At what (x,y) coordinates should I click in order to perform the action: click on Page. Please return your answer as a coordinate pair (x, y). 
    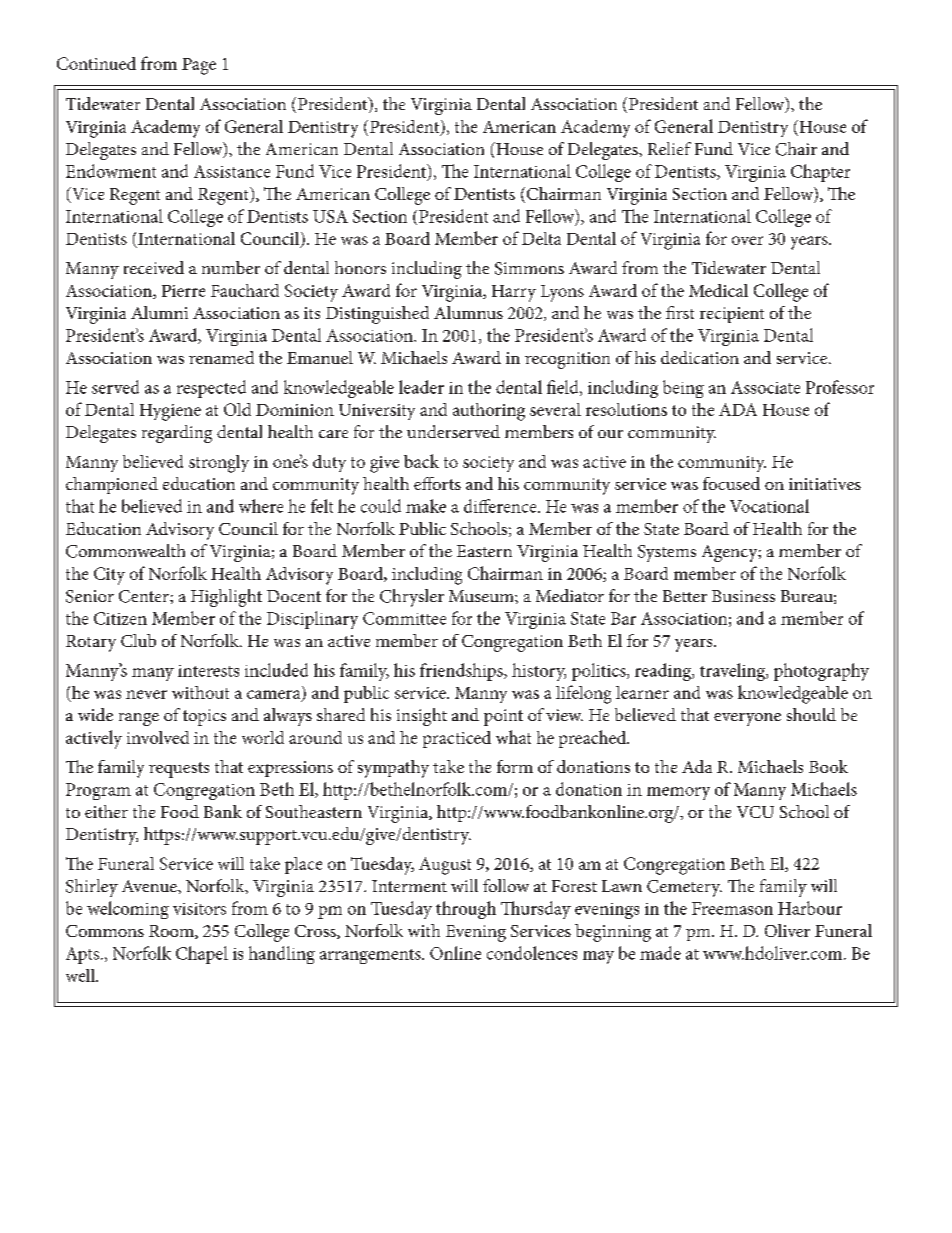
    Looking at the image, I should click on (199, 66).
